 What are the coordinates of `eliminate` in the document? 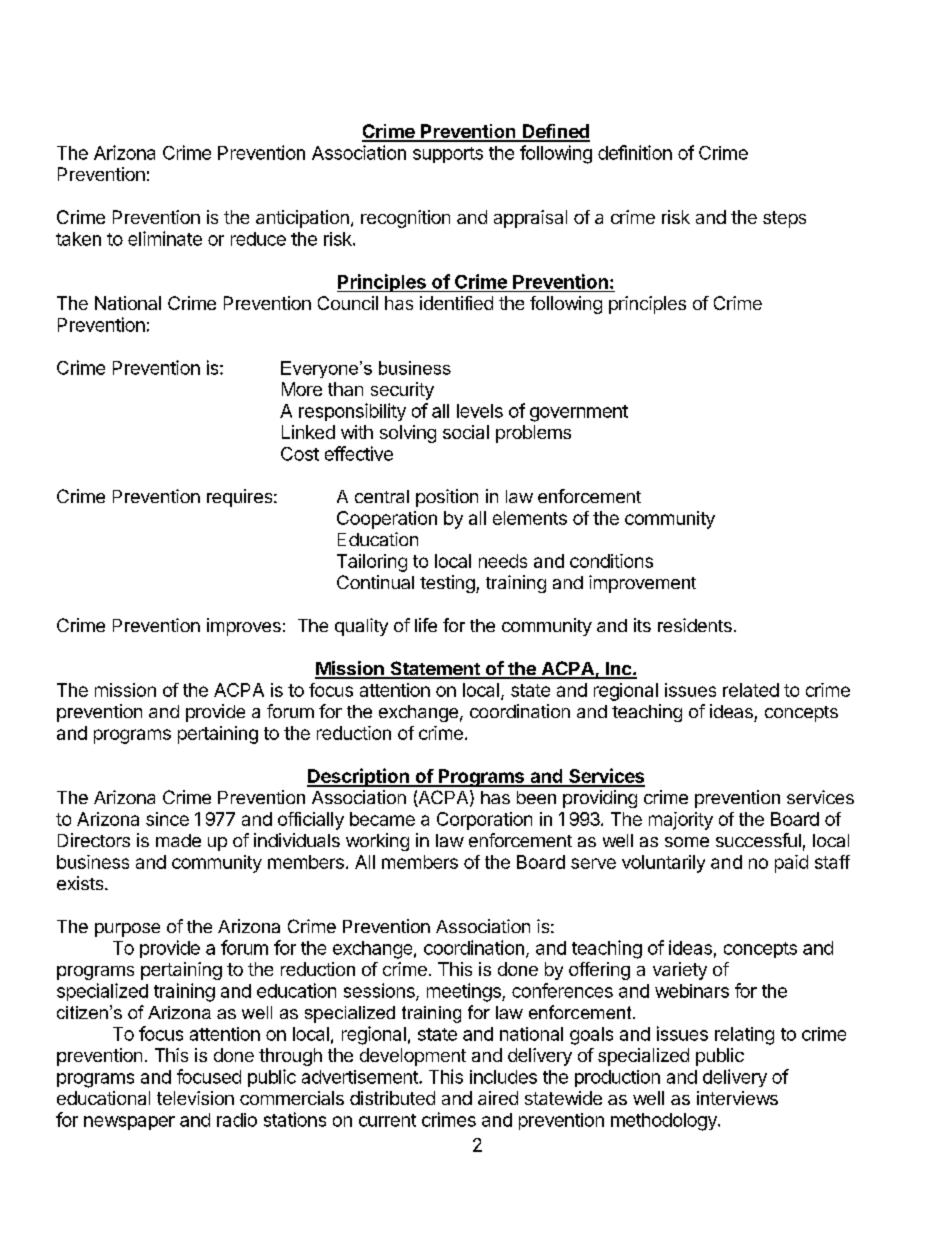 It's located at (165, 238).
